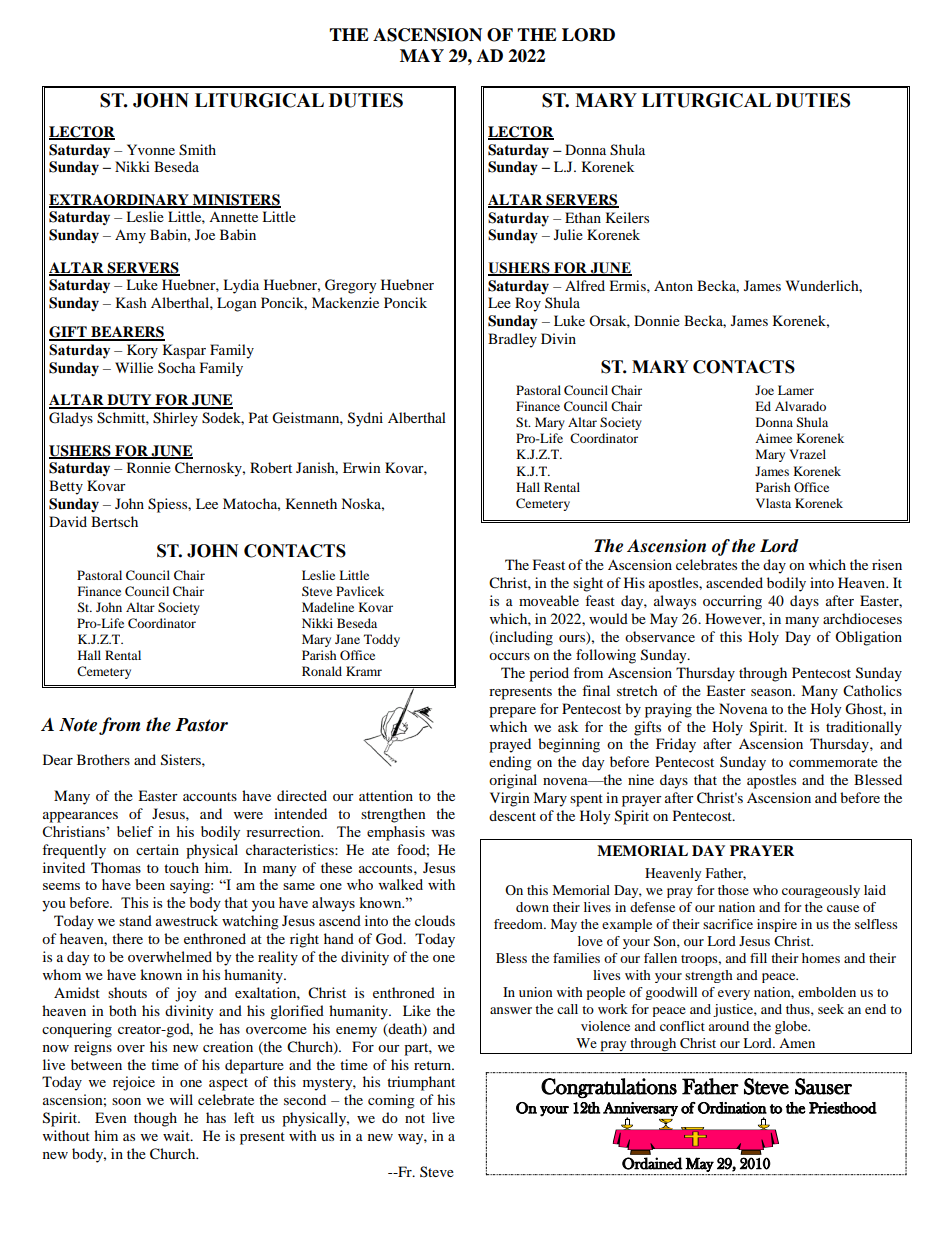 The width and height of the page is (952, 1233). Describe the element at coordinates (868, 638) in the page. I see `Obligation` at that location.
